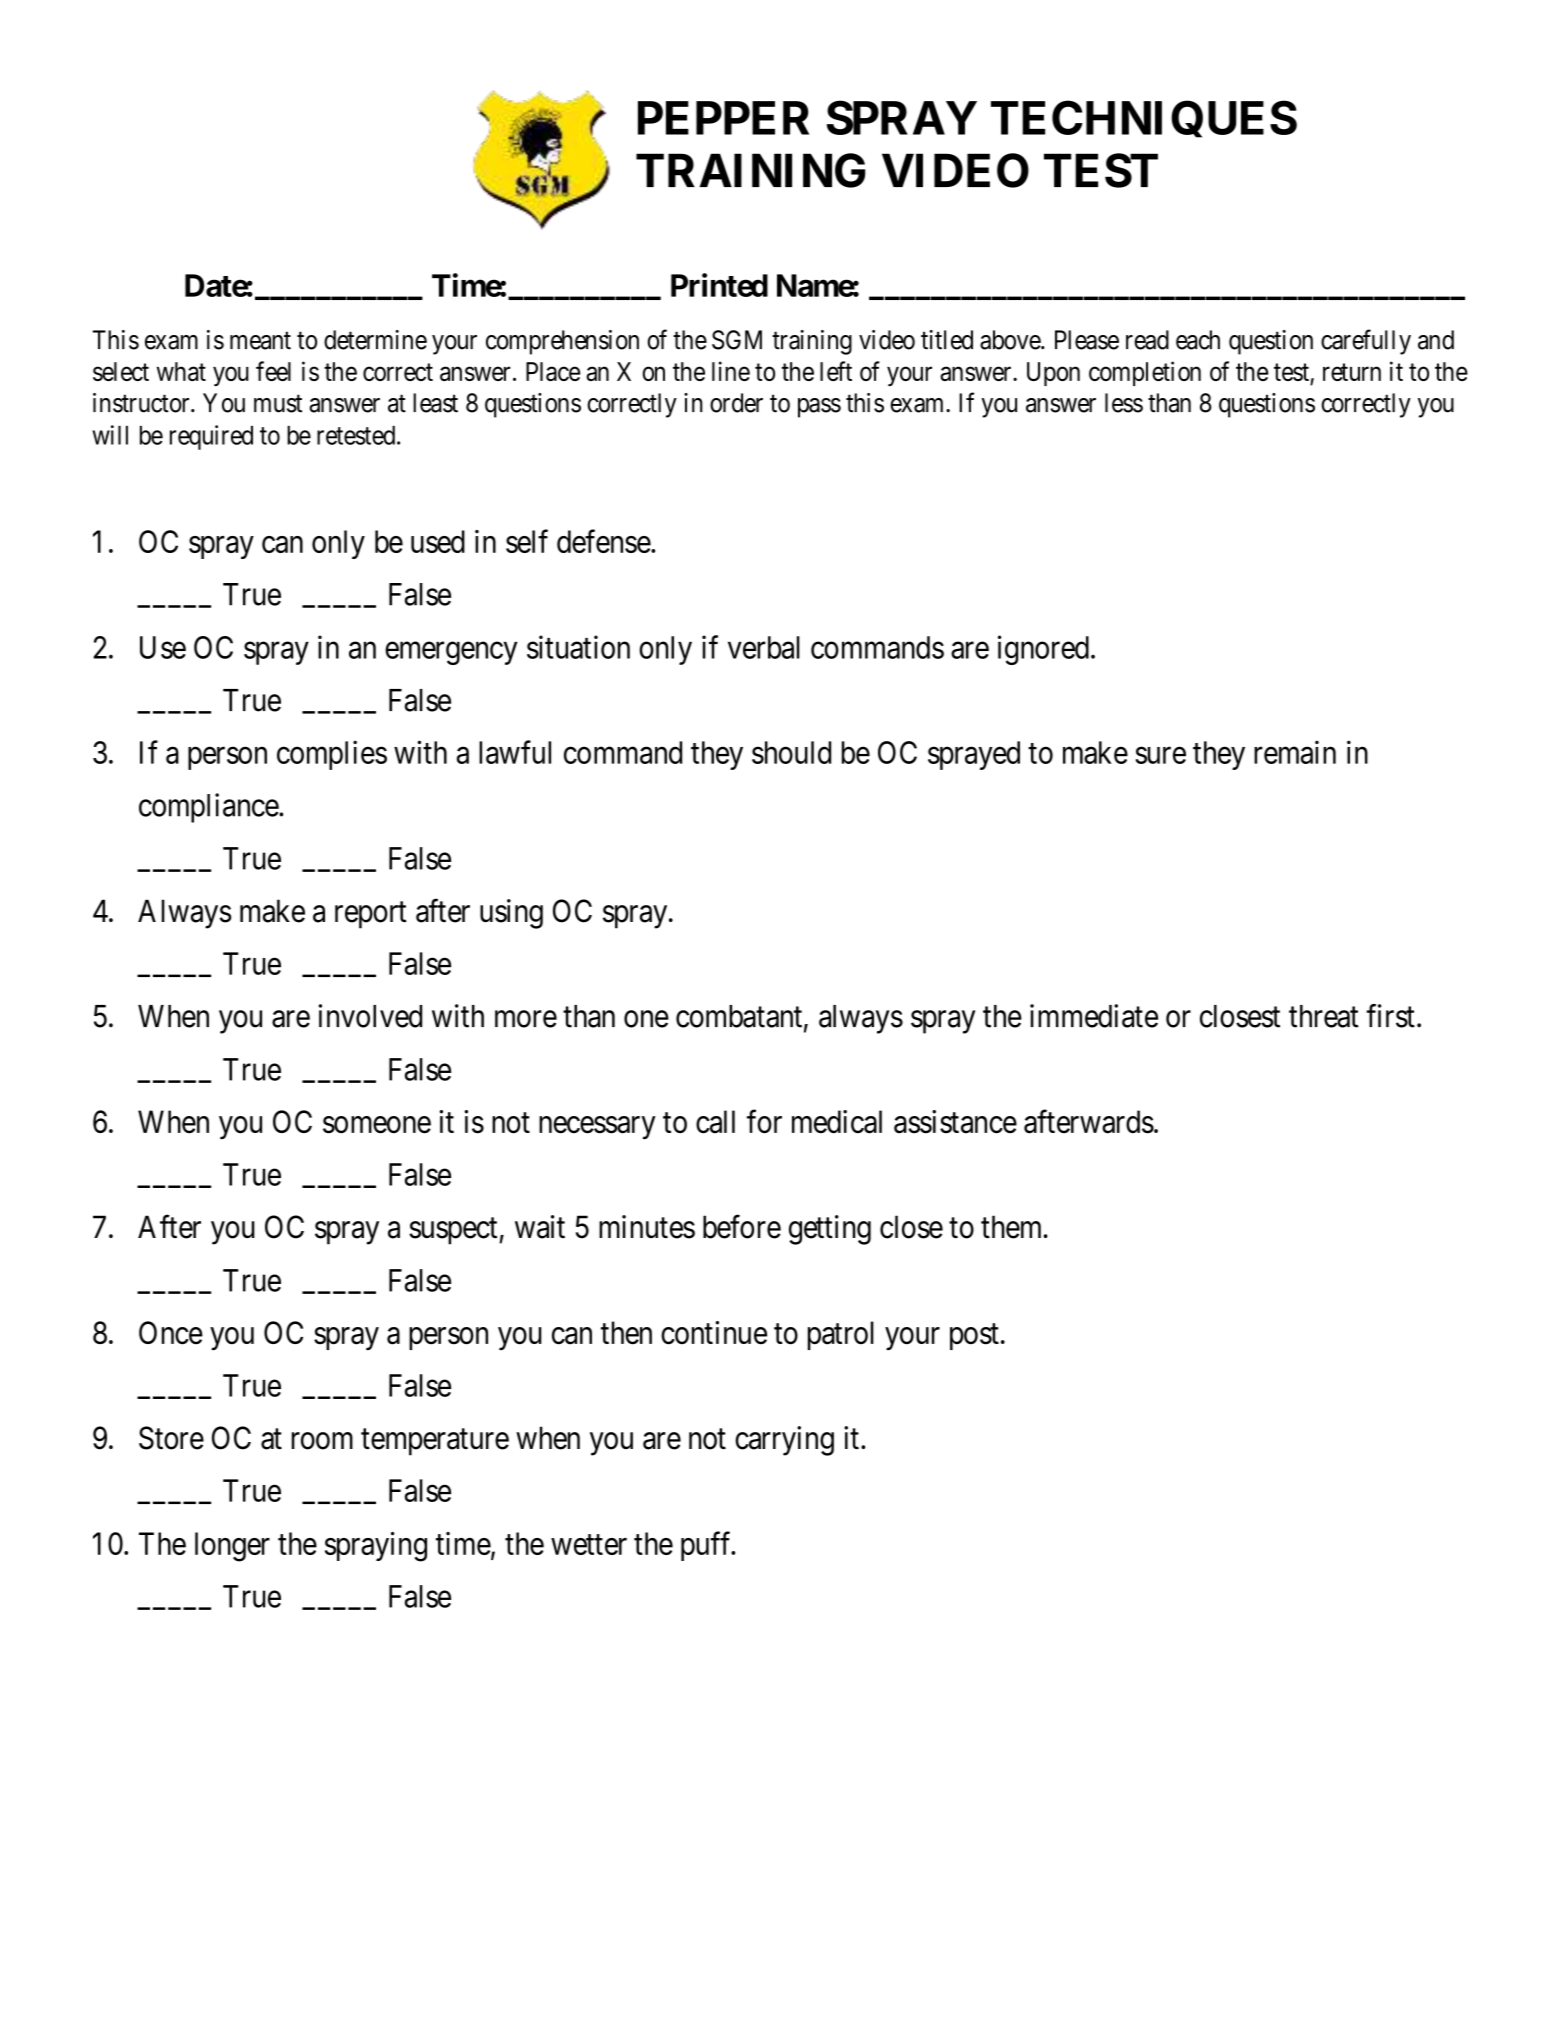 Image resolution: width=1559 pixels, height=2017 pixels. Describe the element at coordinates (260, 341) in the screenshot. I see `meant` at that location.
